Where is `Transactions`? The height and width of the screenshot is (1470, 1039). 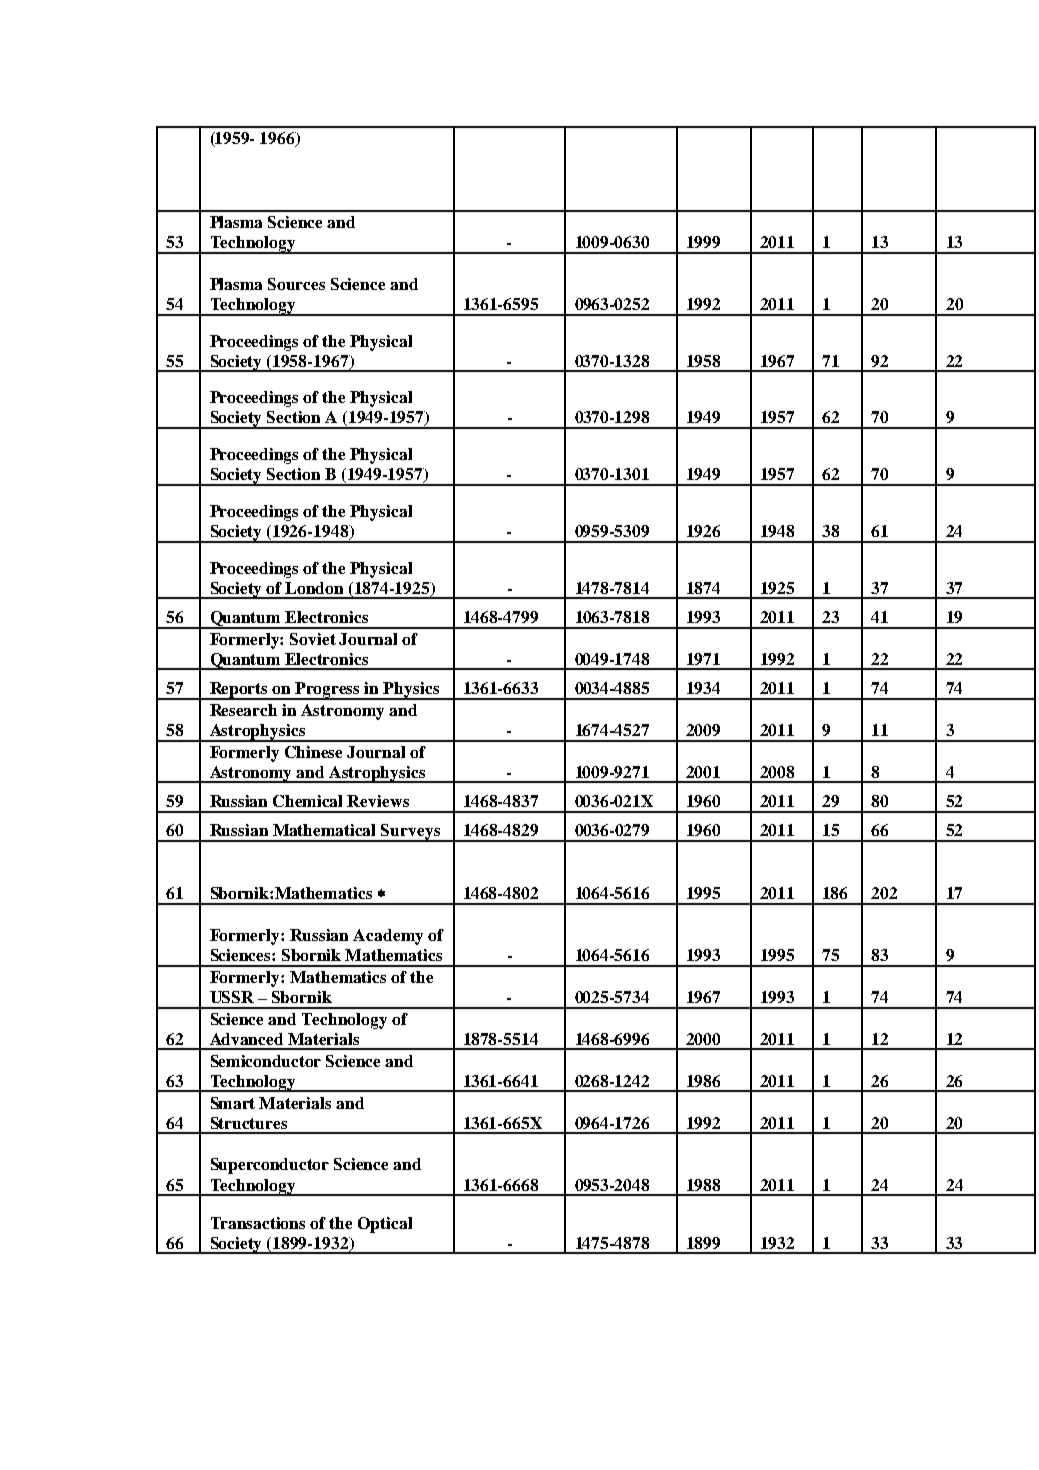
Transactions is located at coordinates (258, 1223).
